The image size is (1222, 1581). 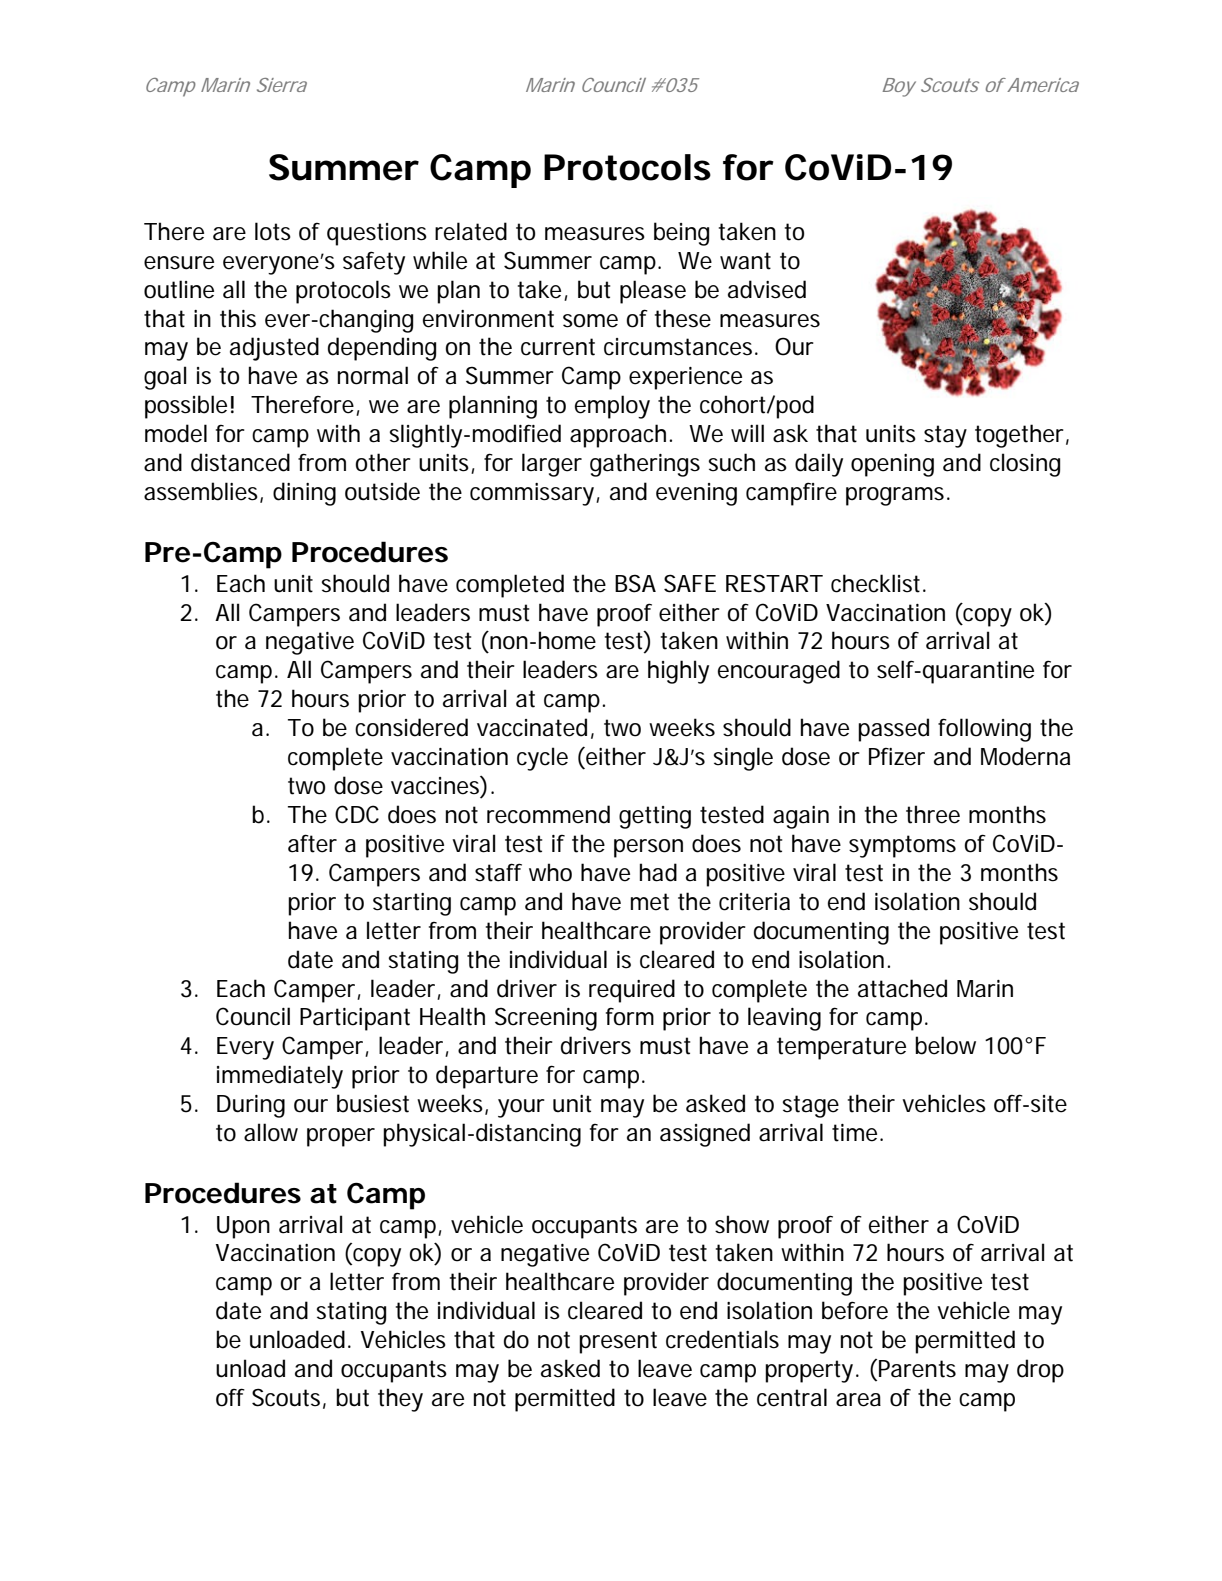 I want to click on they, so click(x=400, y=1400).
